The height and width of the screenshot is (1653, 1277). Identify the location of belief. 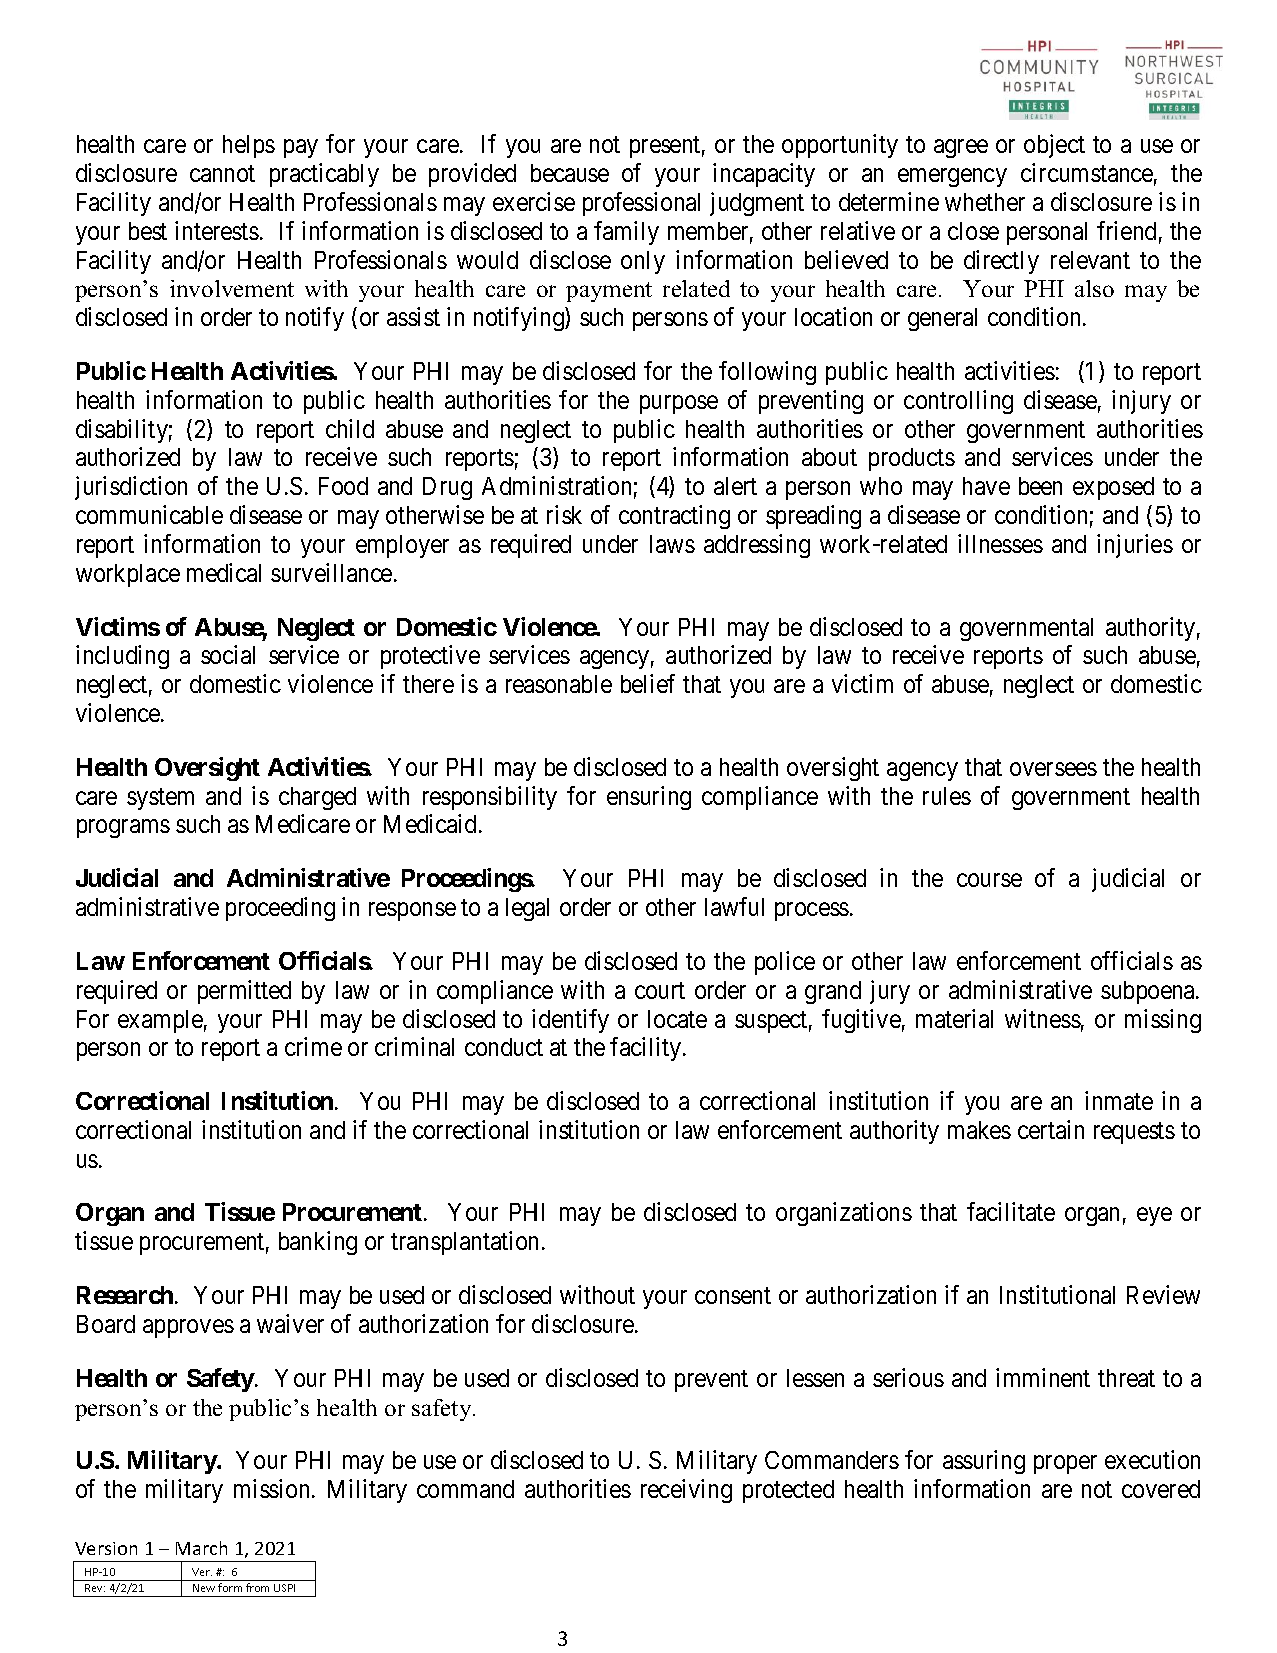
(648, 683).
